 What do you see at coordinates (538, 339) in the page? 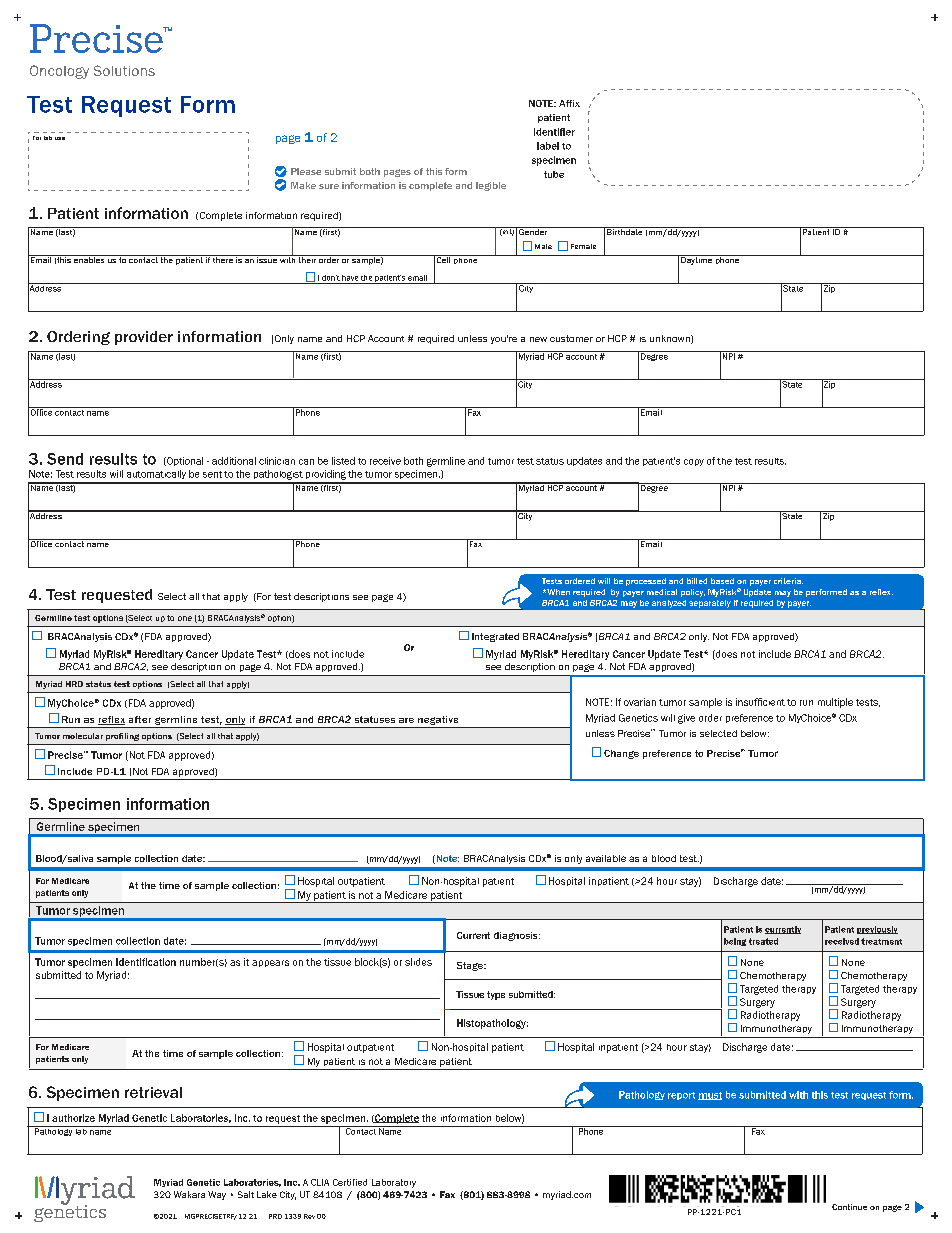
I see `new` at bounding box center [538, 339].
